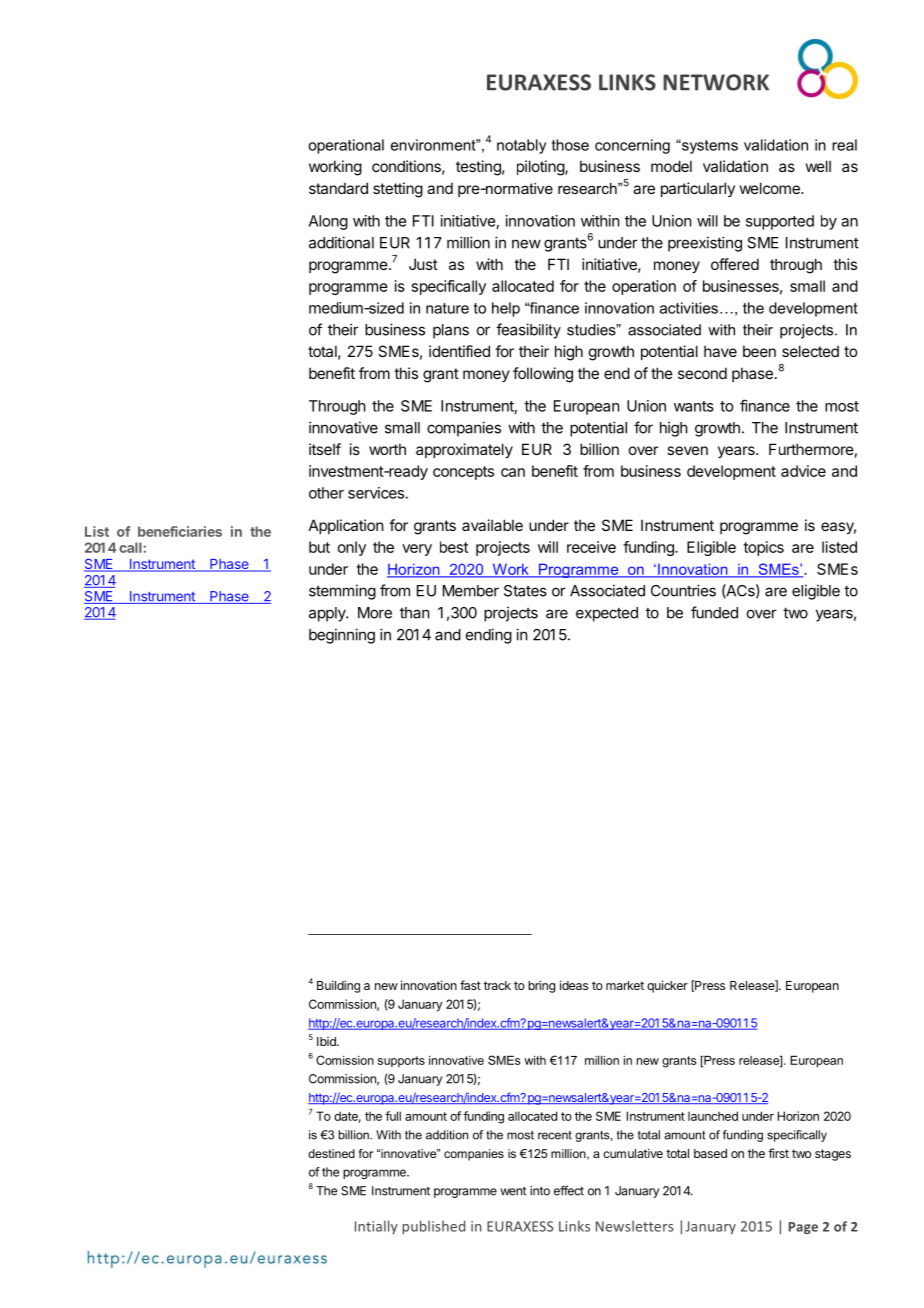 The width and height of the document is (924, 1308). Describe the element at coordinates (342, 636) in the document. I see `beginning` at that location.
